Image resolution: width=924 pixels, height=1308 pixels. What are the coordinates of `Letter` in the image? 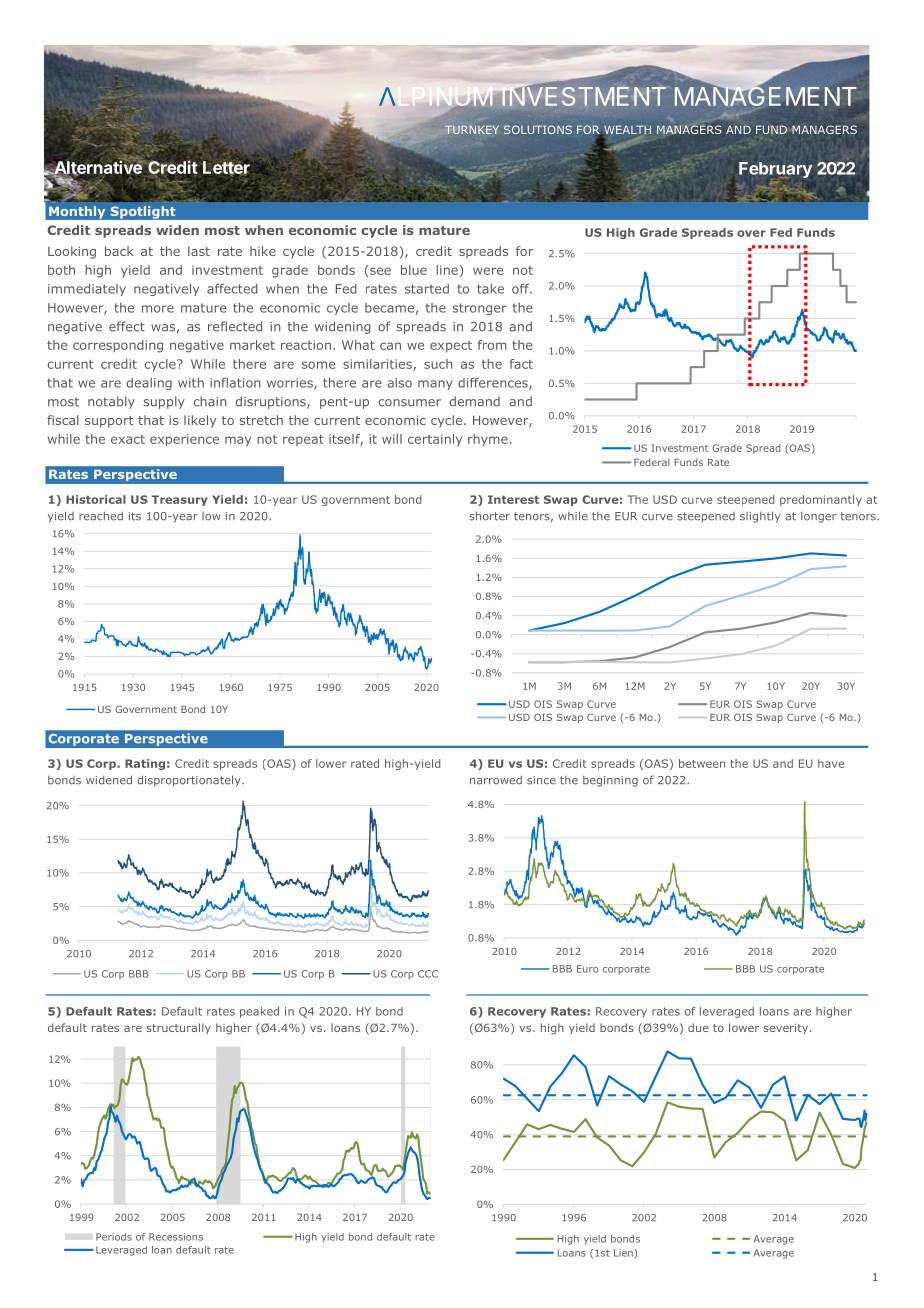 It's located at (226, 168).
